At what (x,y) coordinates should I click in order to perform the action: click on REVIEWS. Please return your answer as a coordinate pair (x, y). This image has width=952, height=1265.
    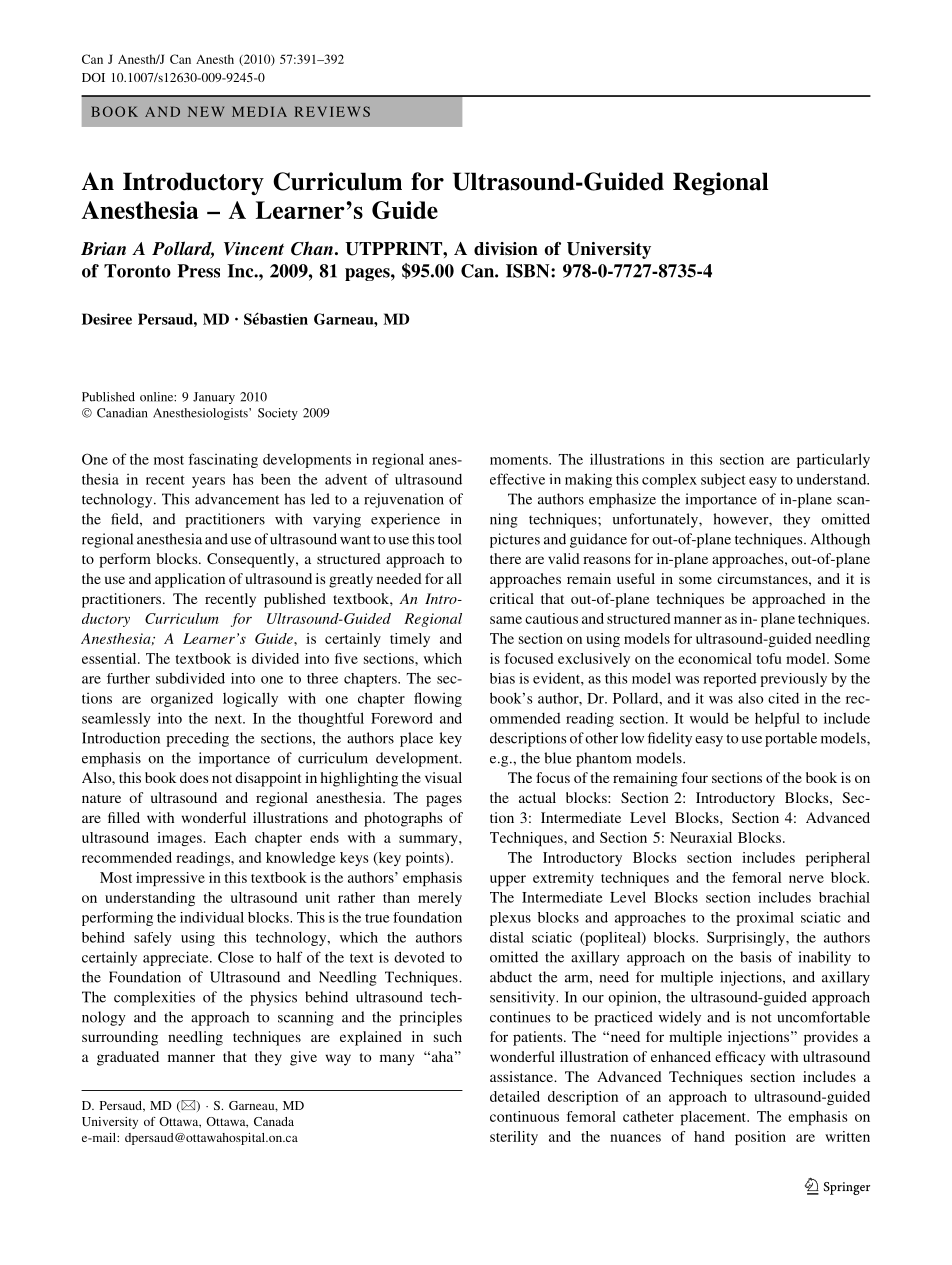
    Looking at the image, I should click on (332, 111).
